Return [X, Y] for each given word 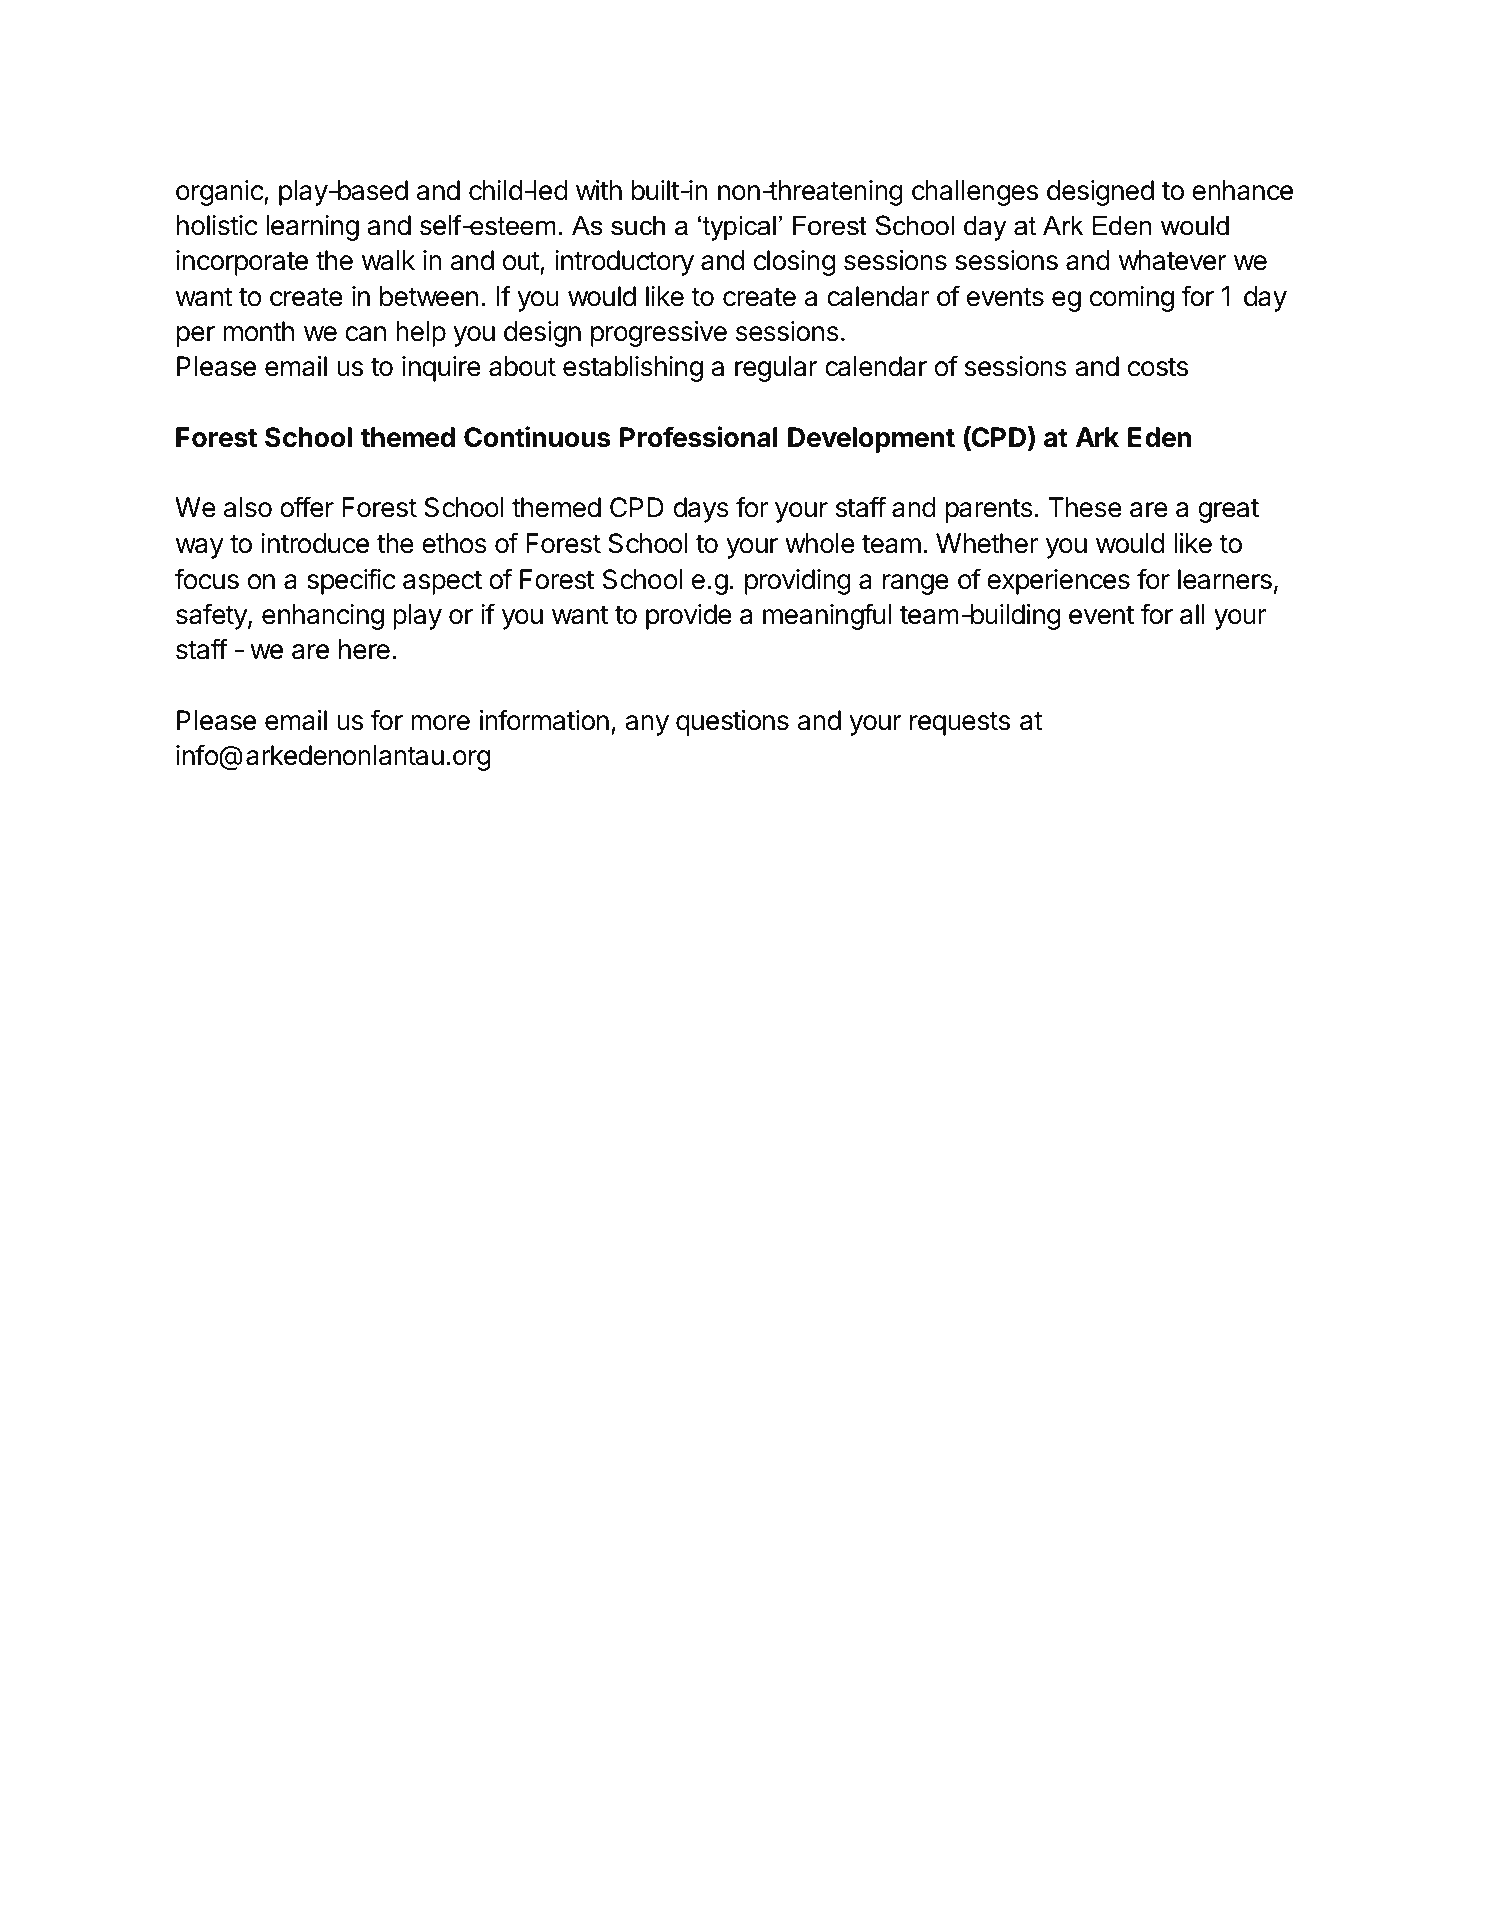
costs [1158, 367]
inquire [441, 369]
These [1085, 507]
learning [312, 228]
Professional [699, 437]
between [429, 296]
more [440, 723]
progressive [659, 334]
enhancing [323, 617]
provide [689, 617]
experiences [1058, 582]
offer [307, 507]
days [701, 510]
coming [1132, 299]
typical [739, 228]
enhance [1242, 190]
